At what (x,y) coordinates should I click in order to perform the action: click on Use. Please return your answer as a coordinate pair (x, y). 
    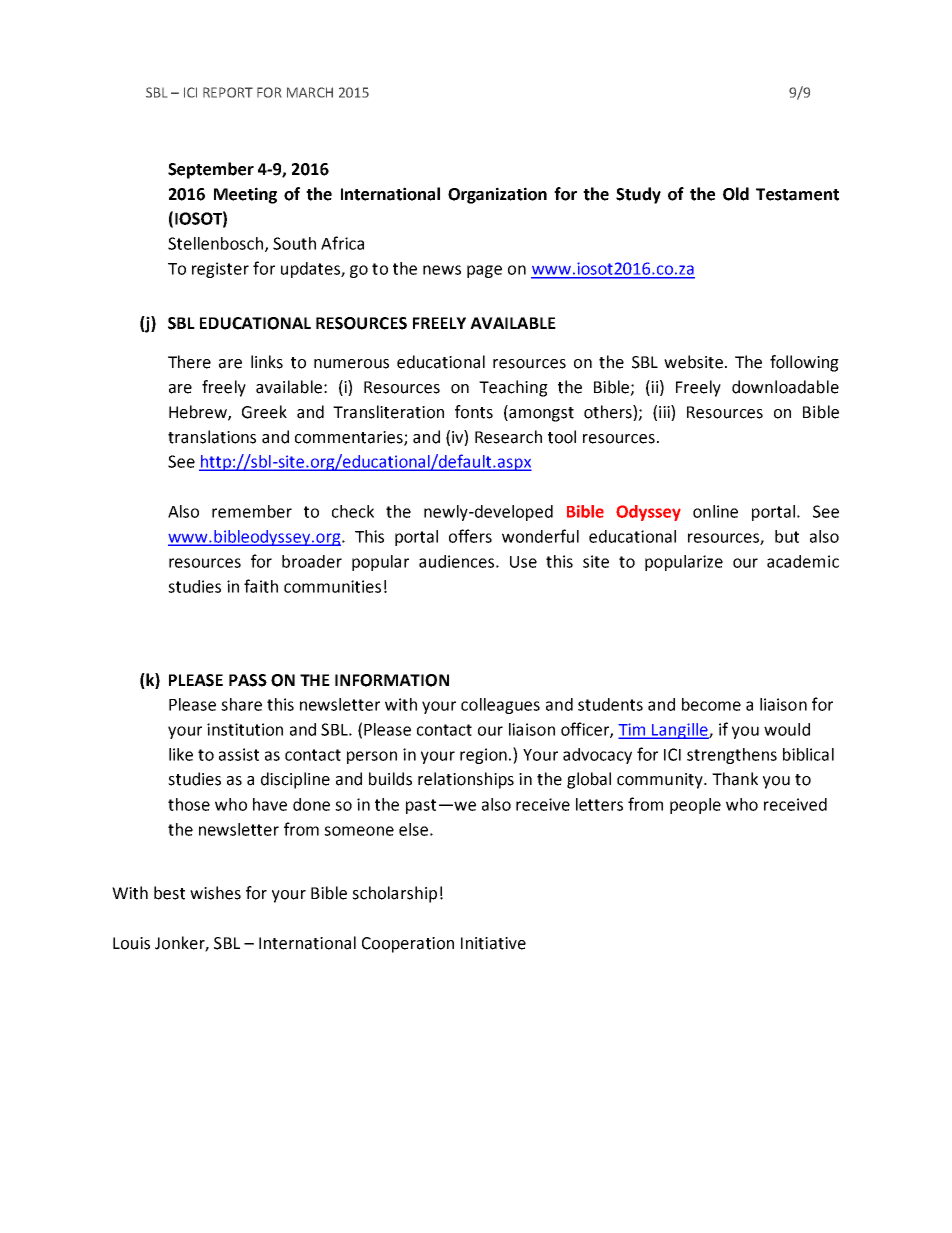
    Looking at the image, I should click on (523, 562).
